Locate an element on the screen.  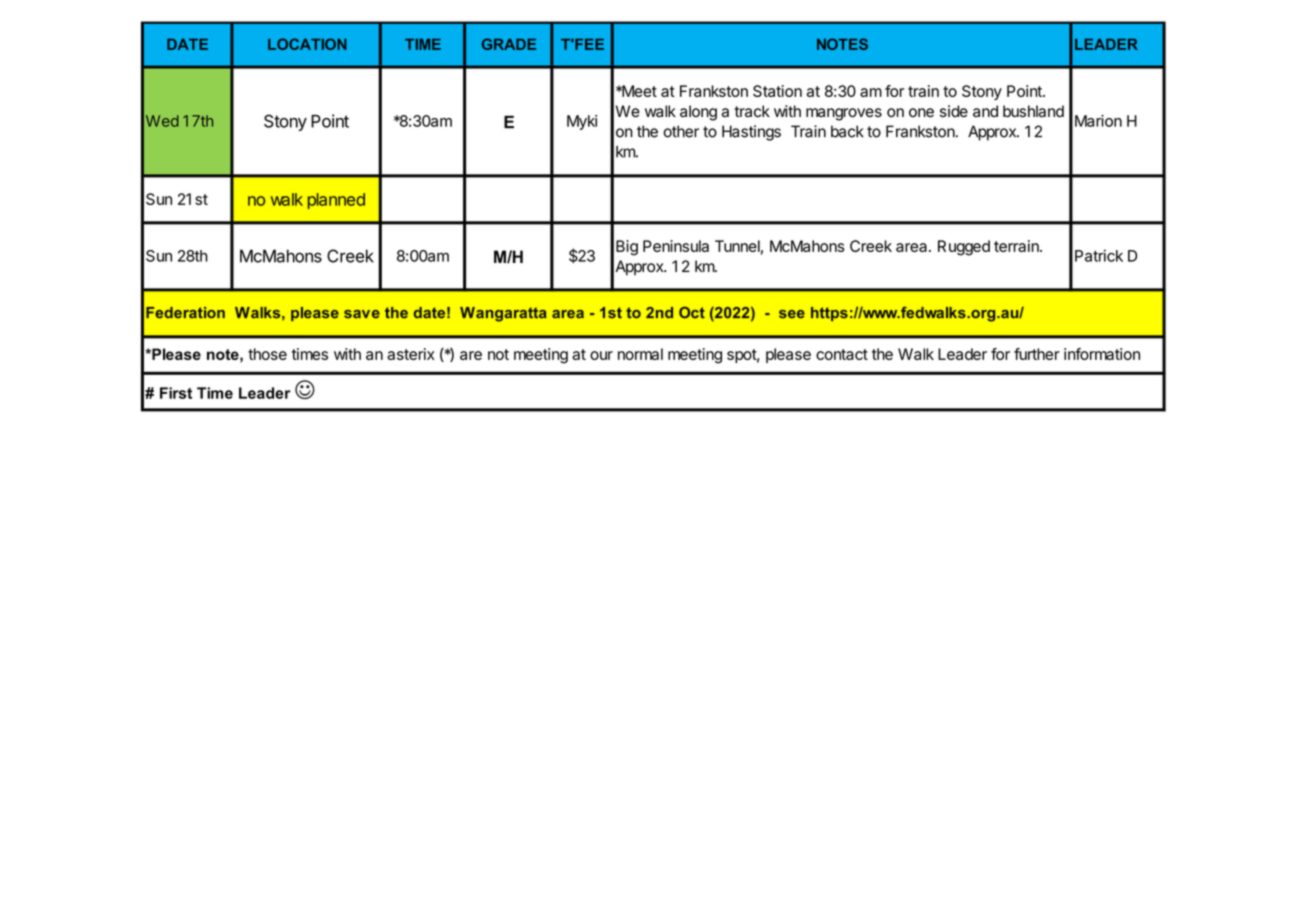
GRADE is located at coordinates (509, 44).
